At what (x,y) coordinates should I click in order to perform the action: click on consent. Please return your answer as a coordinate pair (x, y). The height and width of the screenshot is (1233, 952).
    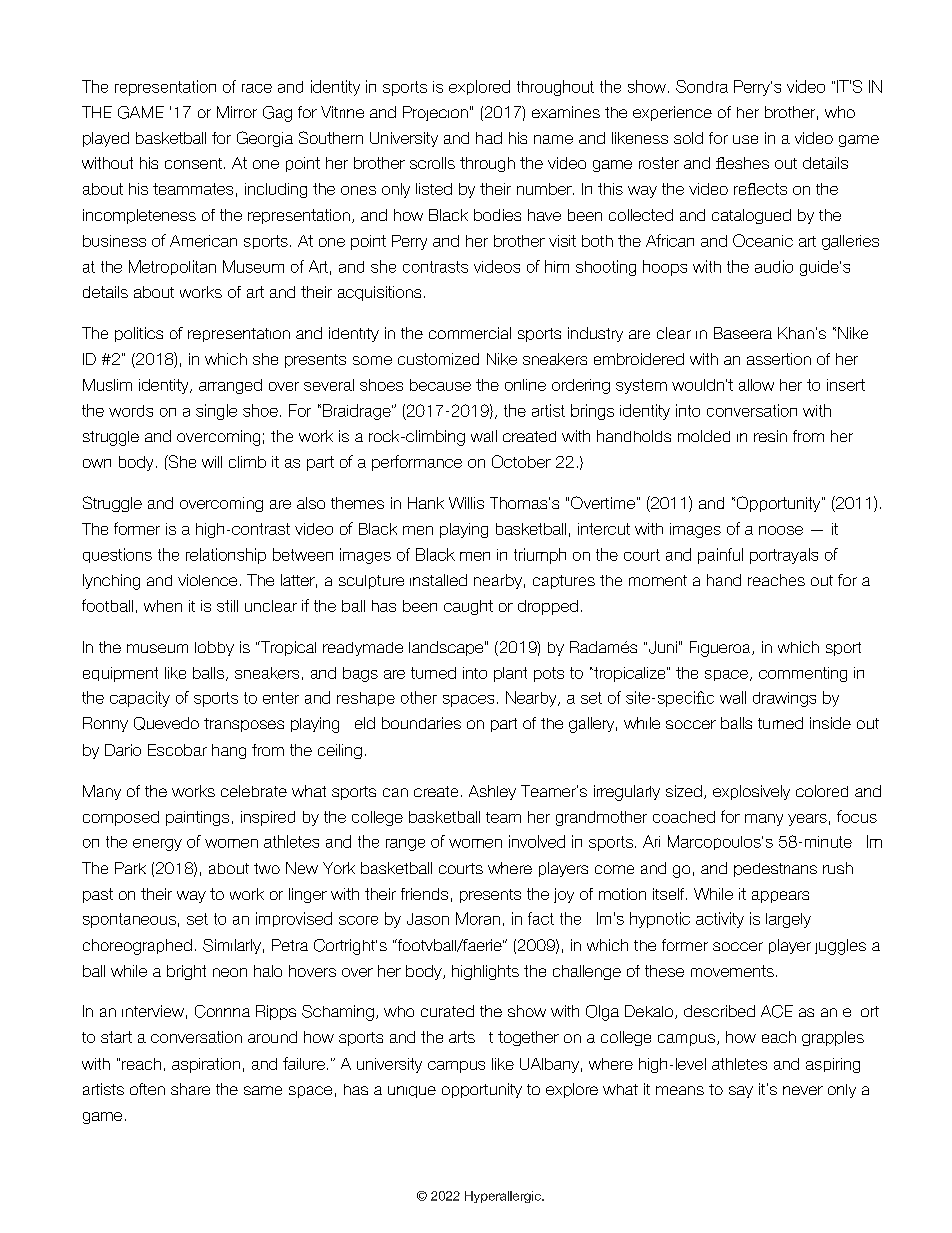
    Looking at the image, I should click on (195, 163).
